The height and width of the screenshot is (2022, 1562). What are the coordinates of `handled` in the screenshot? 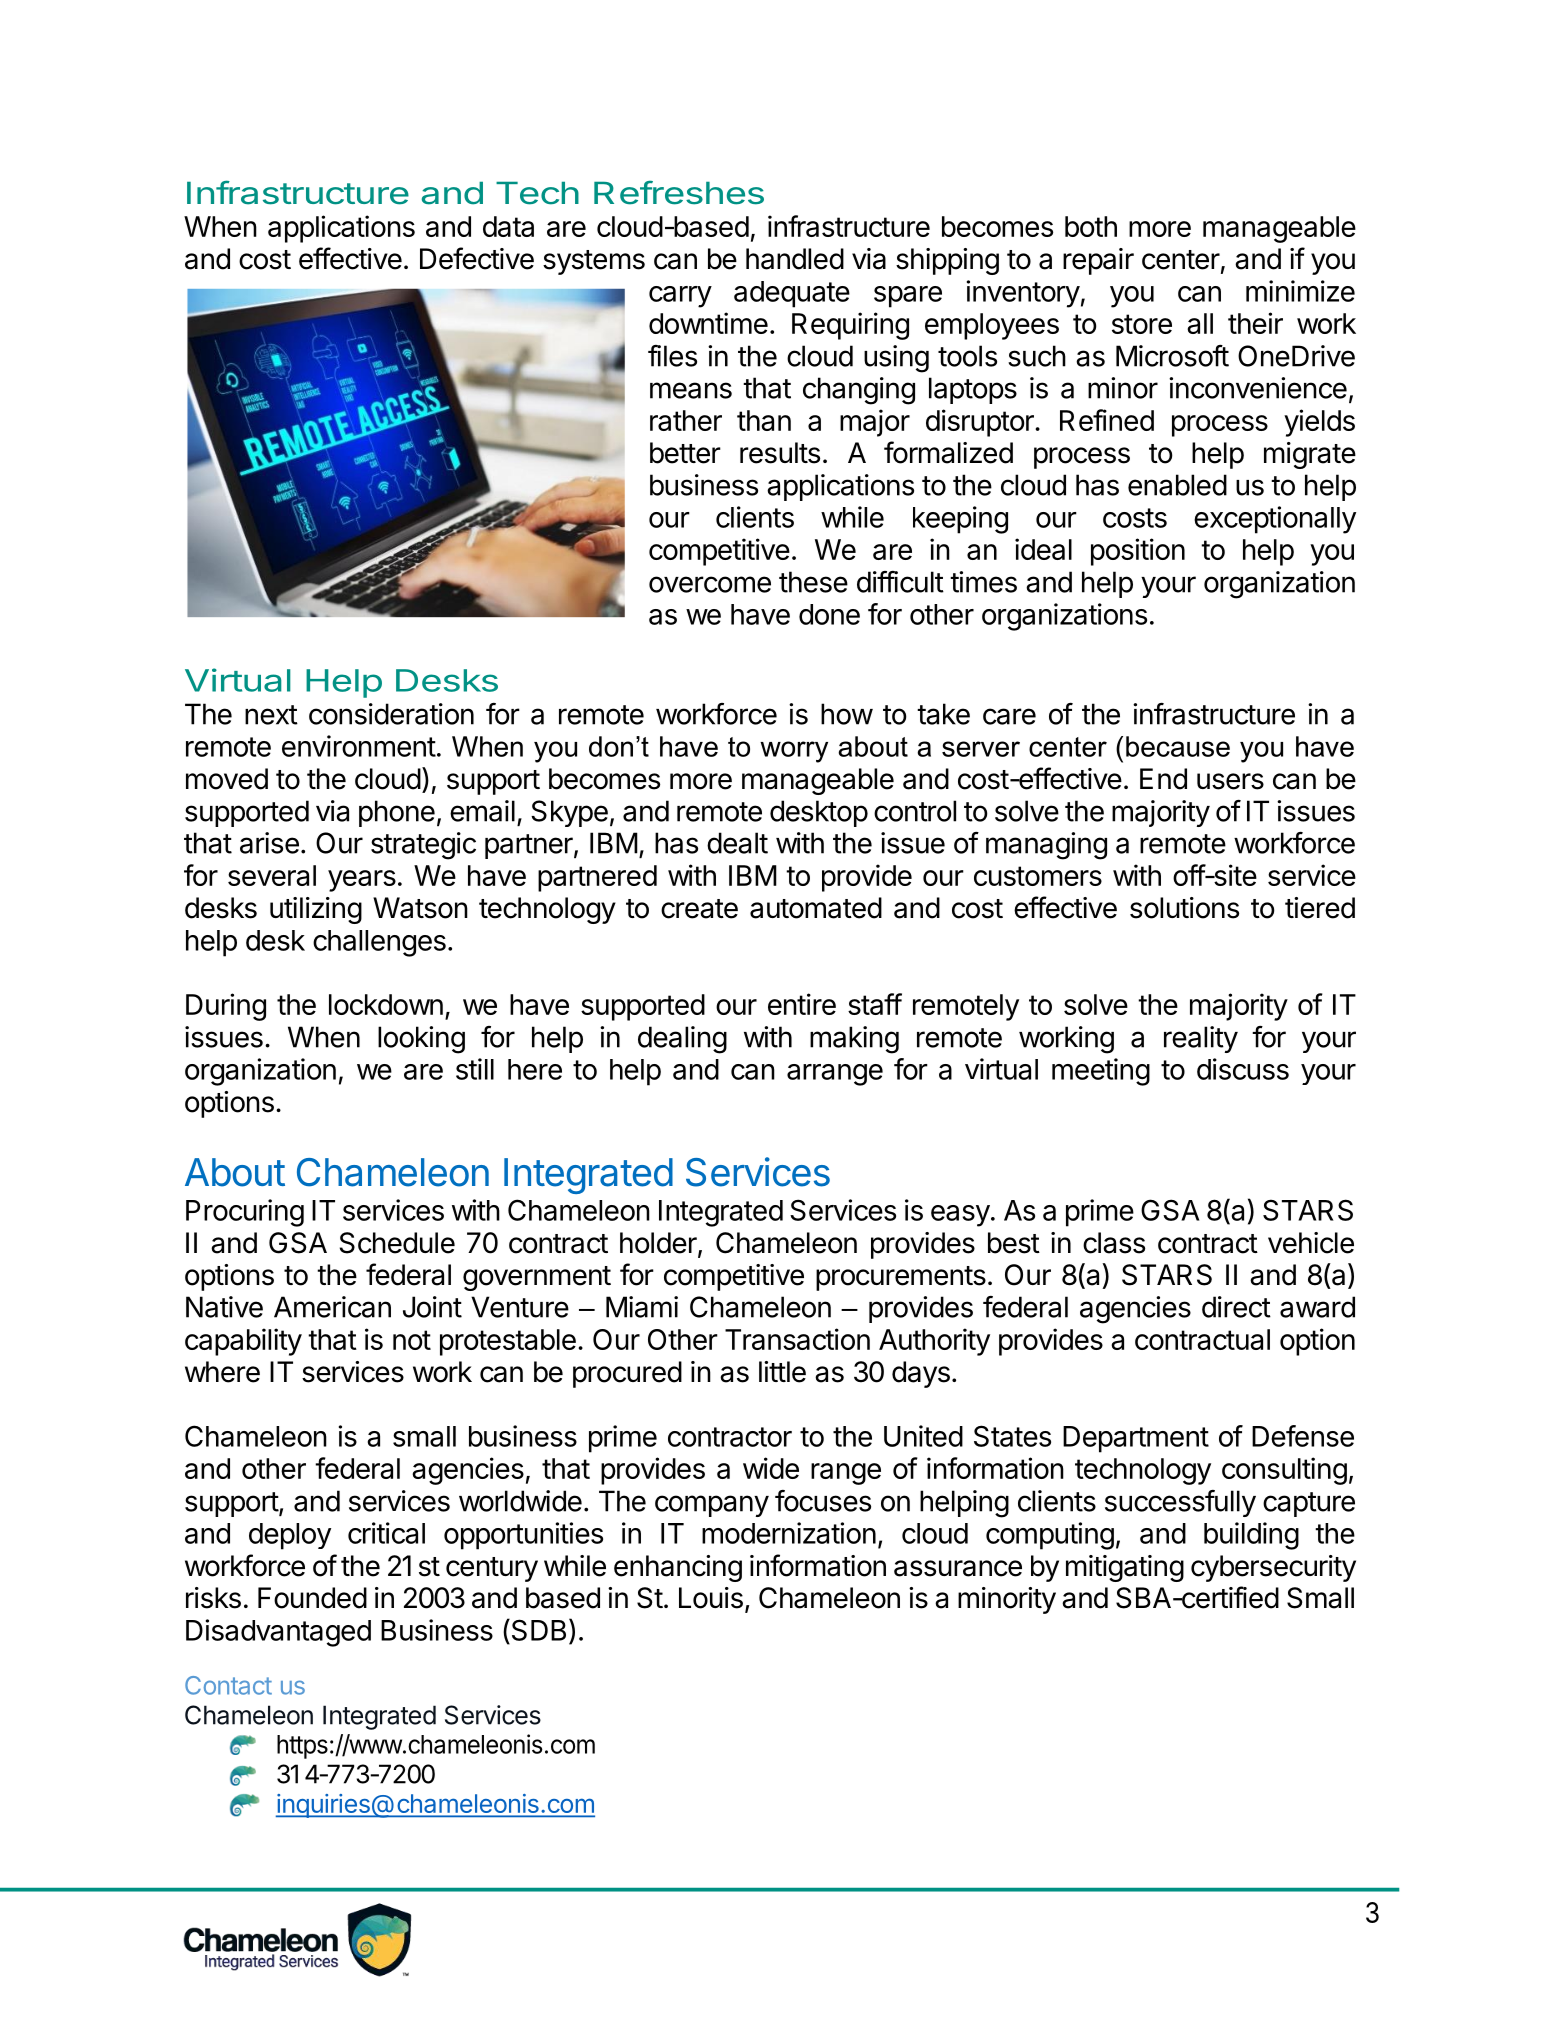 It's located at (795, 259).
